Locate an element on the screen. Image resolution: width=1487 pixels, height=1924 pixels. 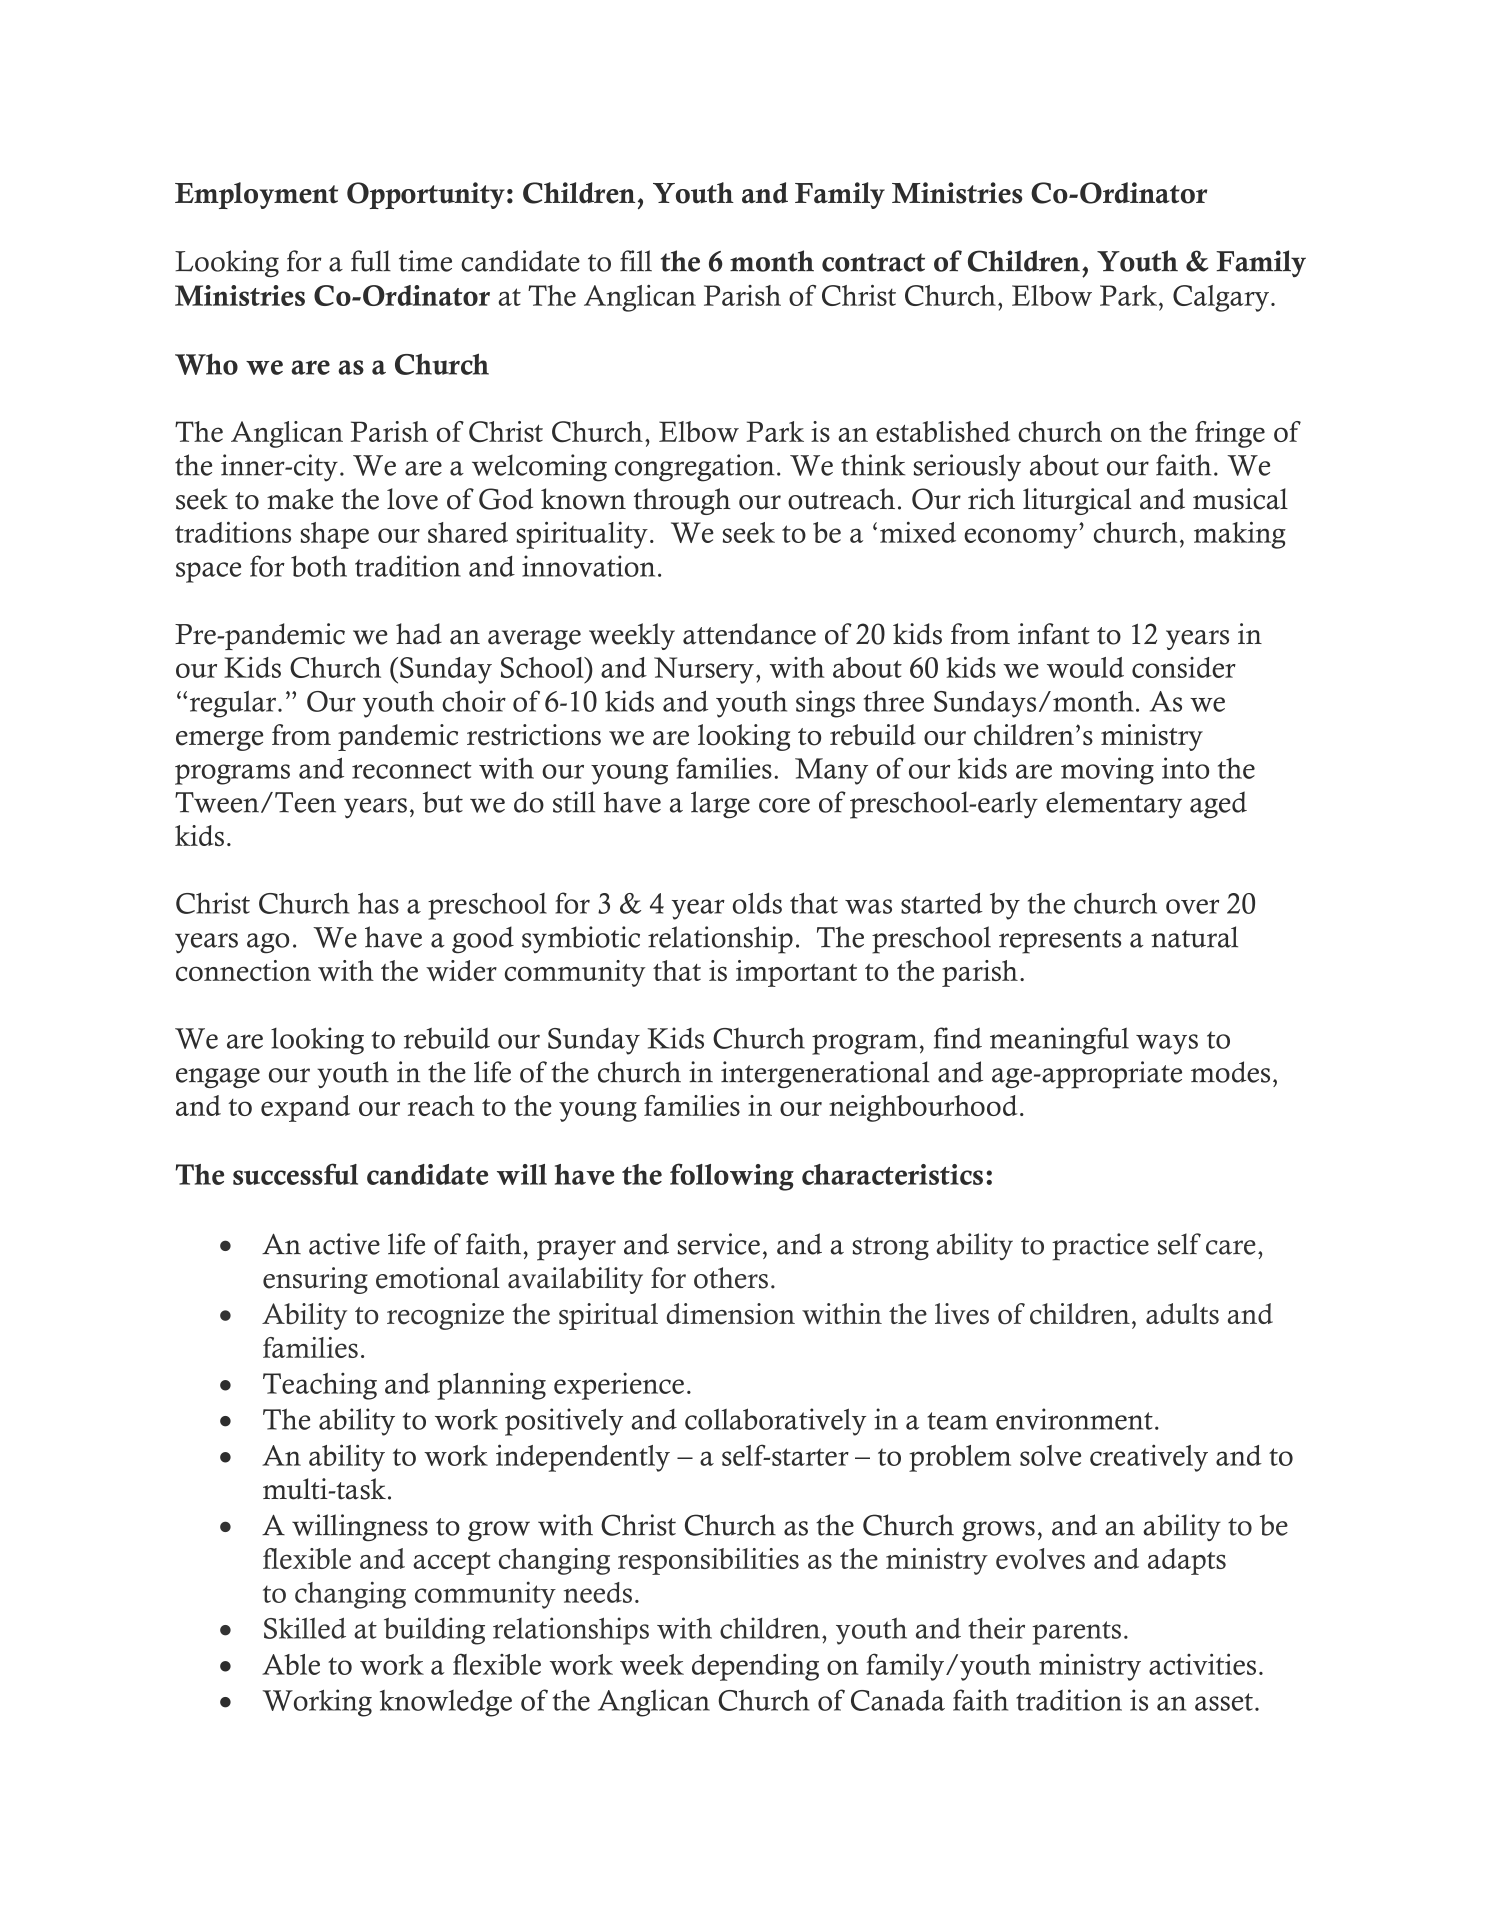
dimension is located at coordinates (731, 1314).
